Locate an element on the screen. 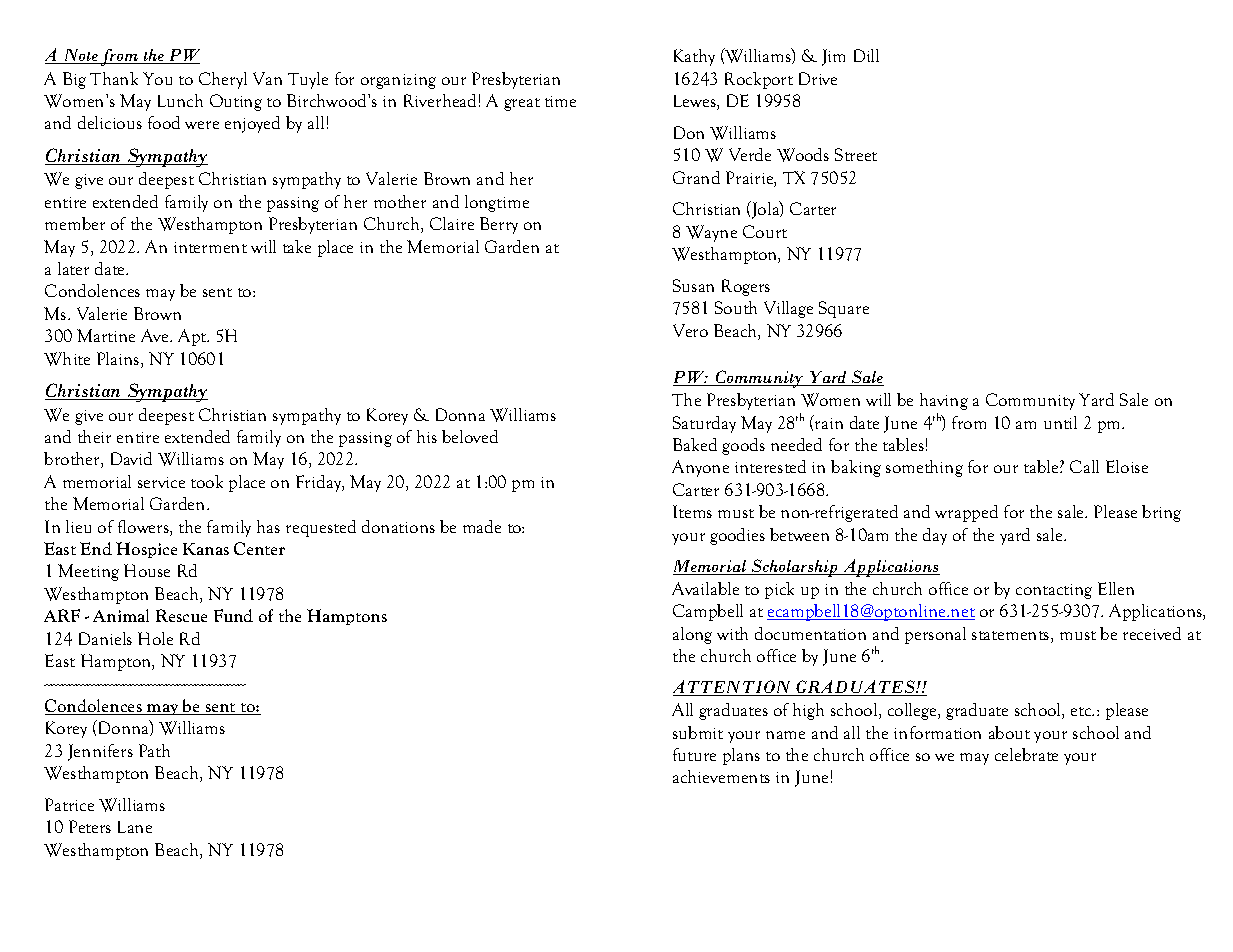 Image resolution: width=1233 pixels, height=952 pixels. Kathy is located at coordinates (694, 57).
